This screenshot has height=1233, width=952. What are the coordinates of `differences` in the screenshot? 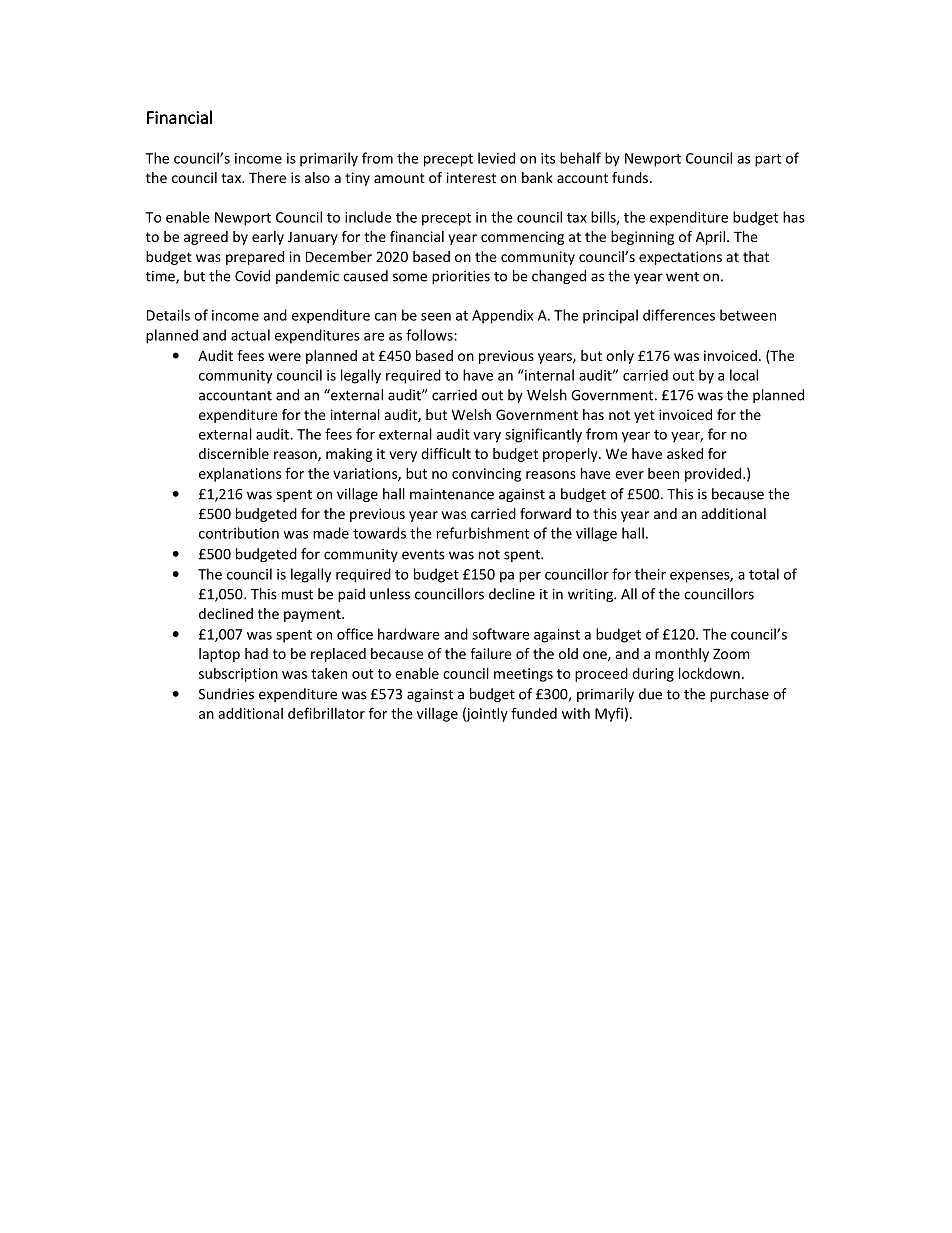 It's located at (679, 315).
